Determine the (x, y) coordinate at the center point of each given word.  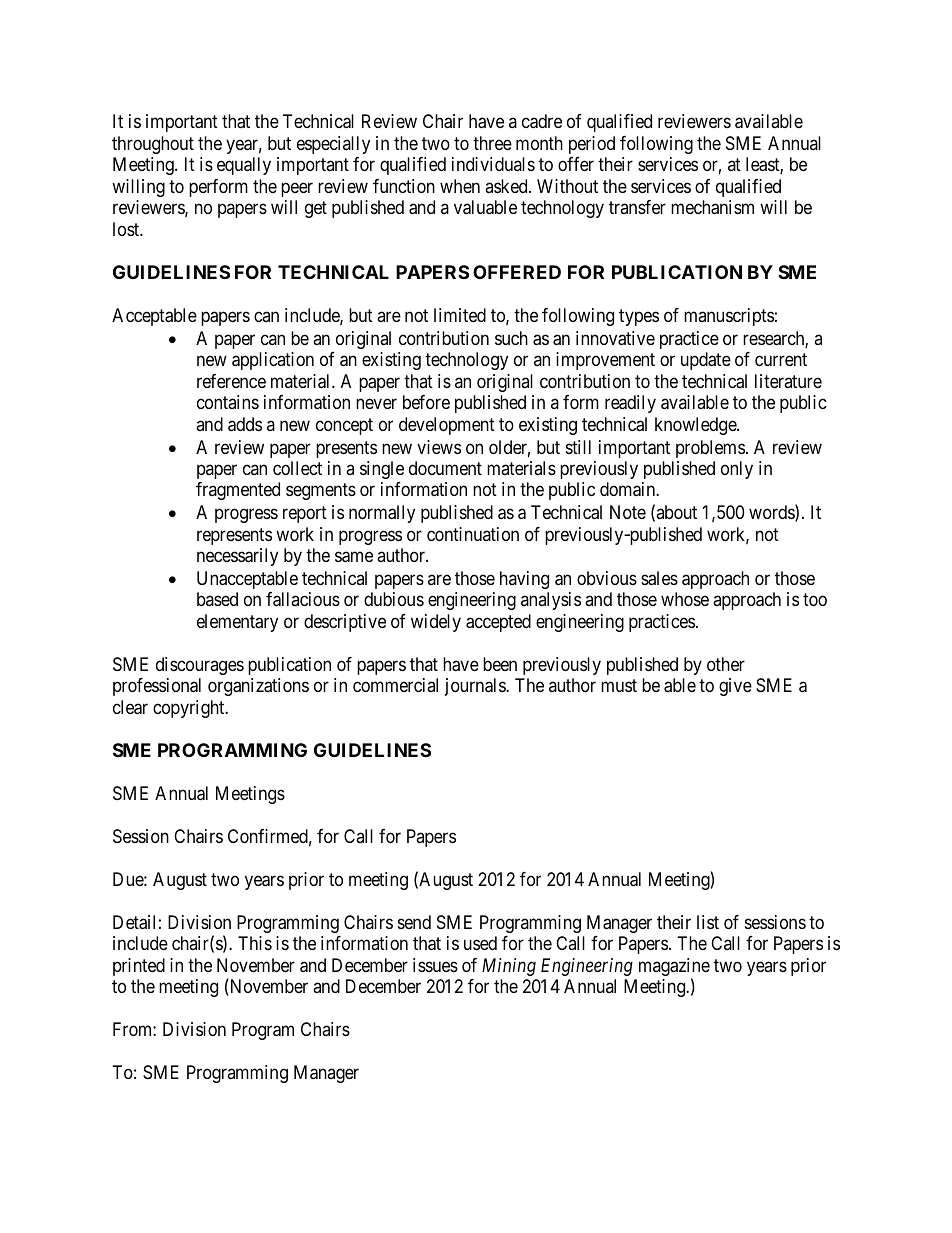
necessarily (237, 557)
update (706, 361)
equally (244, 166)
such (511, 338)
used (480, 943)
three (492, 143)
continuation (473, 534)
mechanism (712, 207)
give (735, 687)
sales (659, 578)
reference (231, 381)
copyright (190, 709)
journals (476, 687)
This (255, 943)
